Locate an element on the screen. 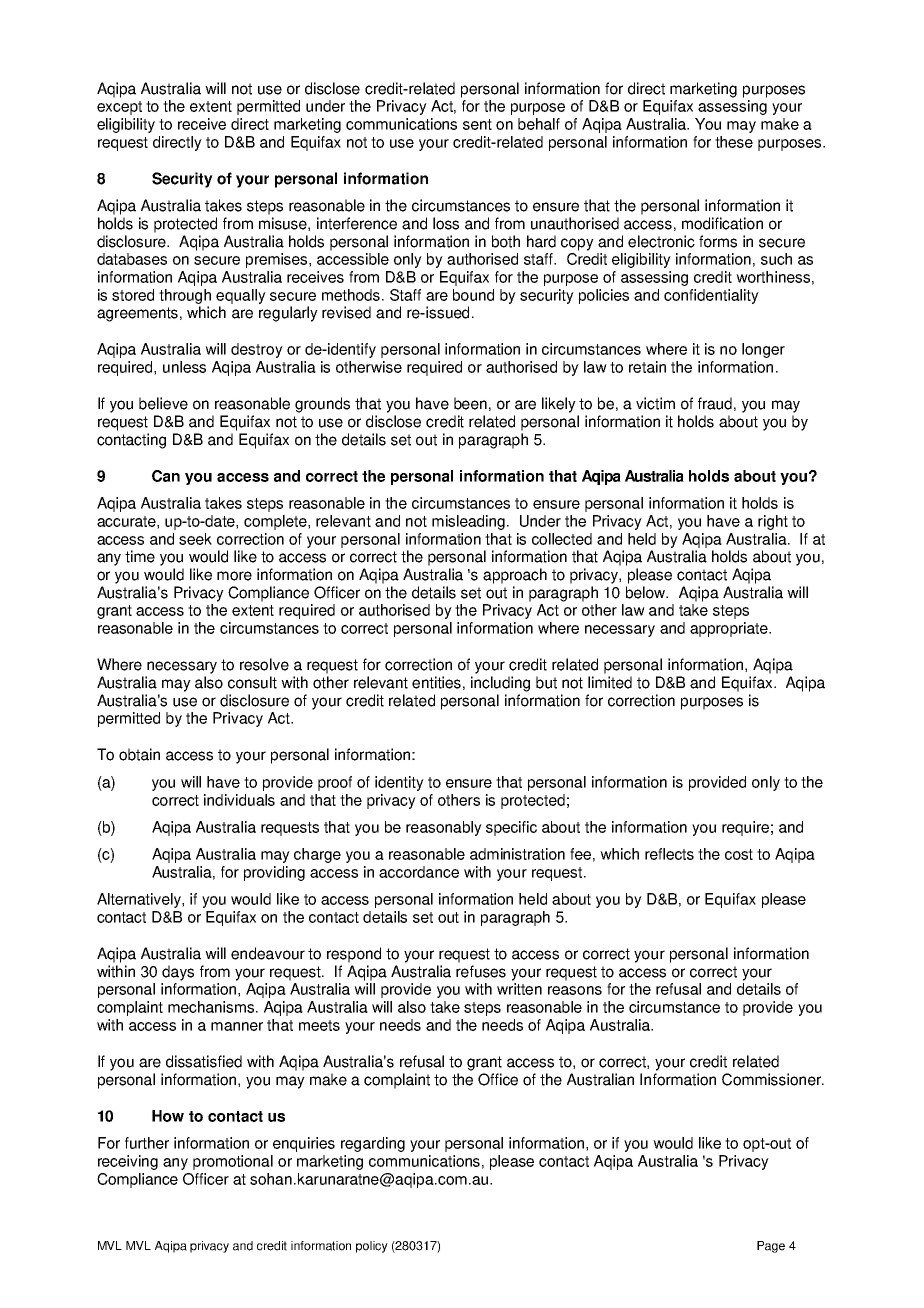  consult is located at coordinates (252, 682).
